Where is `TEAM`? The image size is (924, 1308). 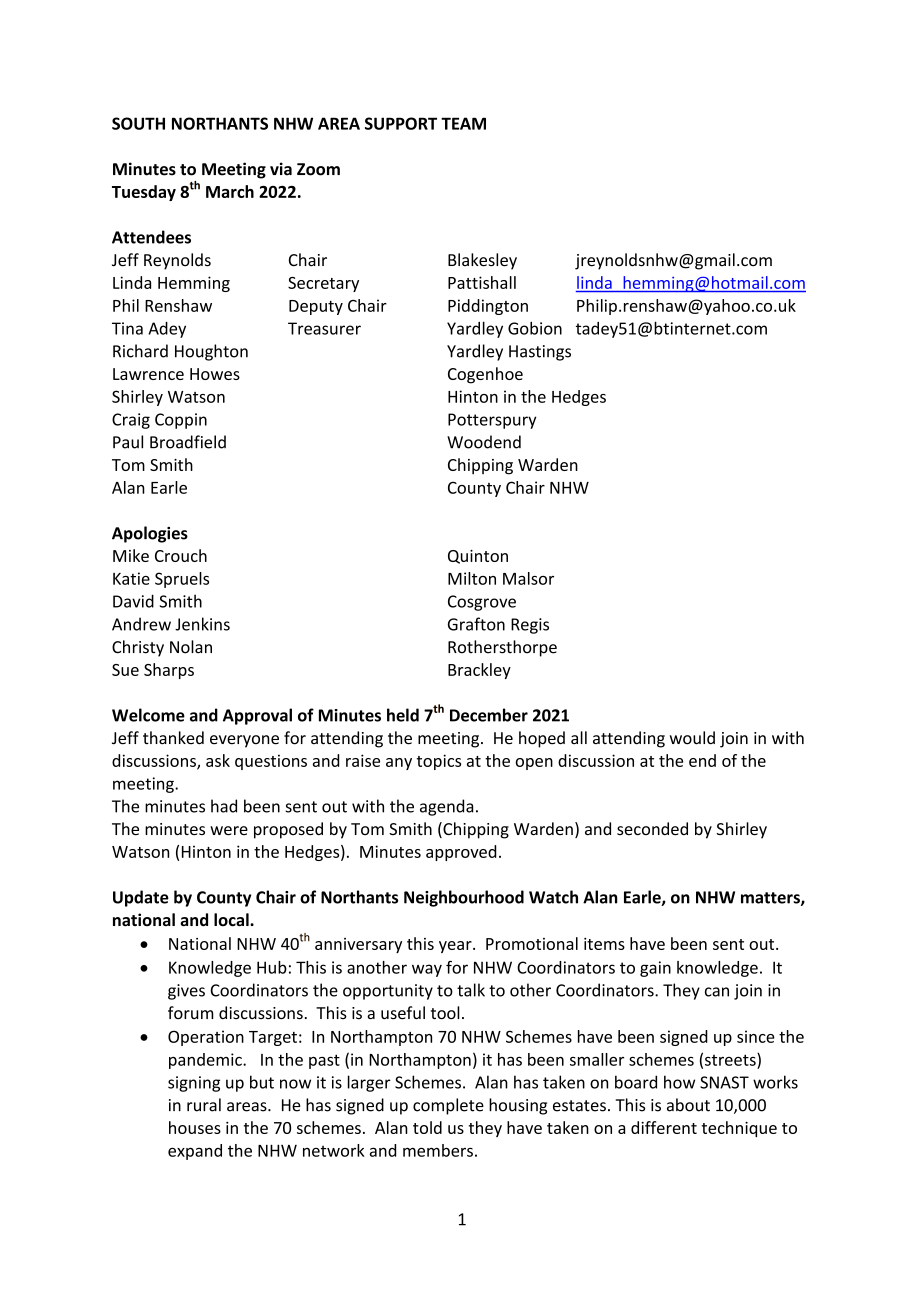 TEAM is located at coordinates (463, 123).
